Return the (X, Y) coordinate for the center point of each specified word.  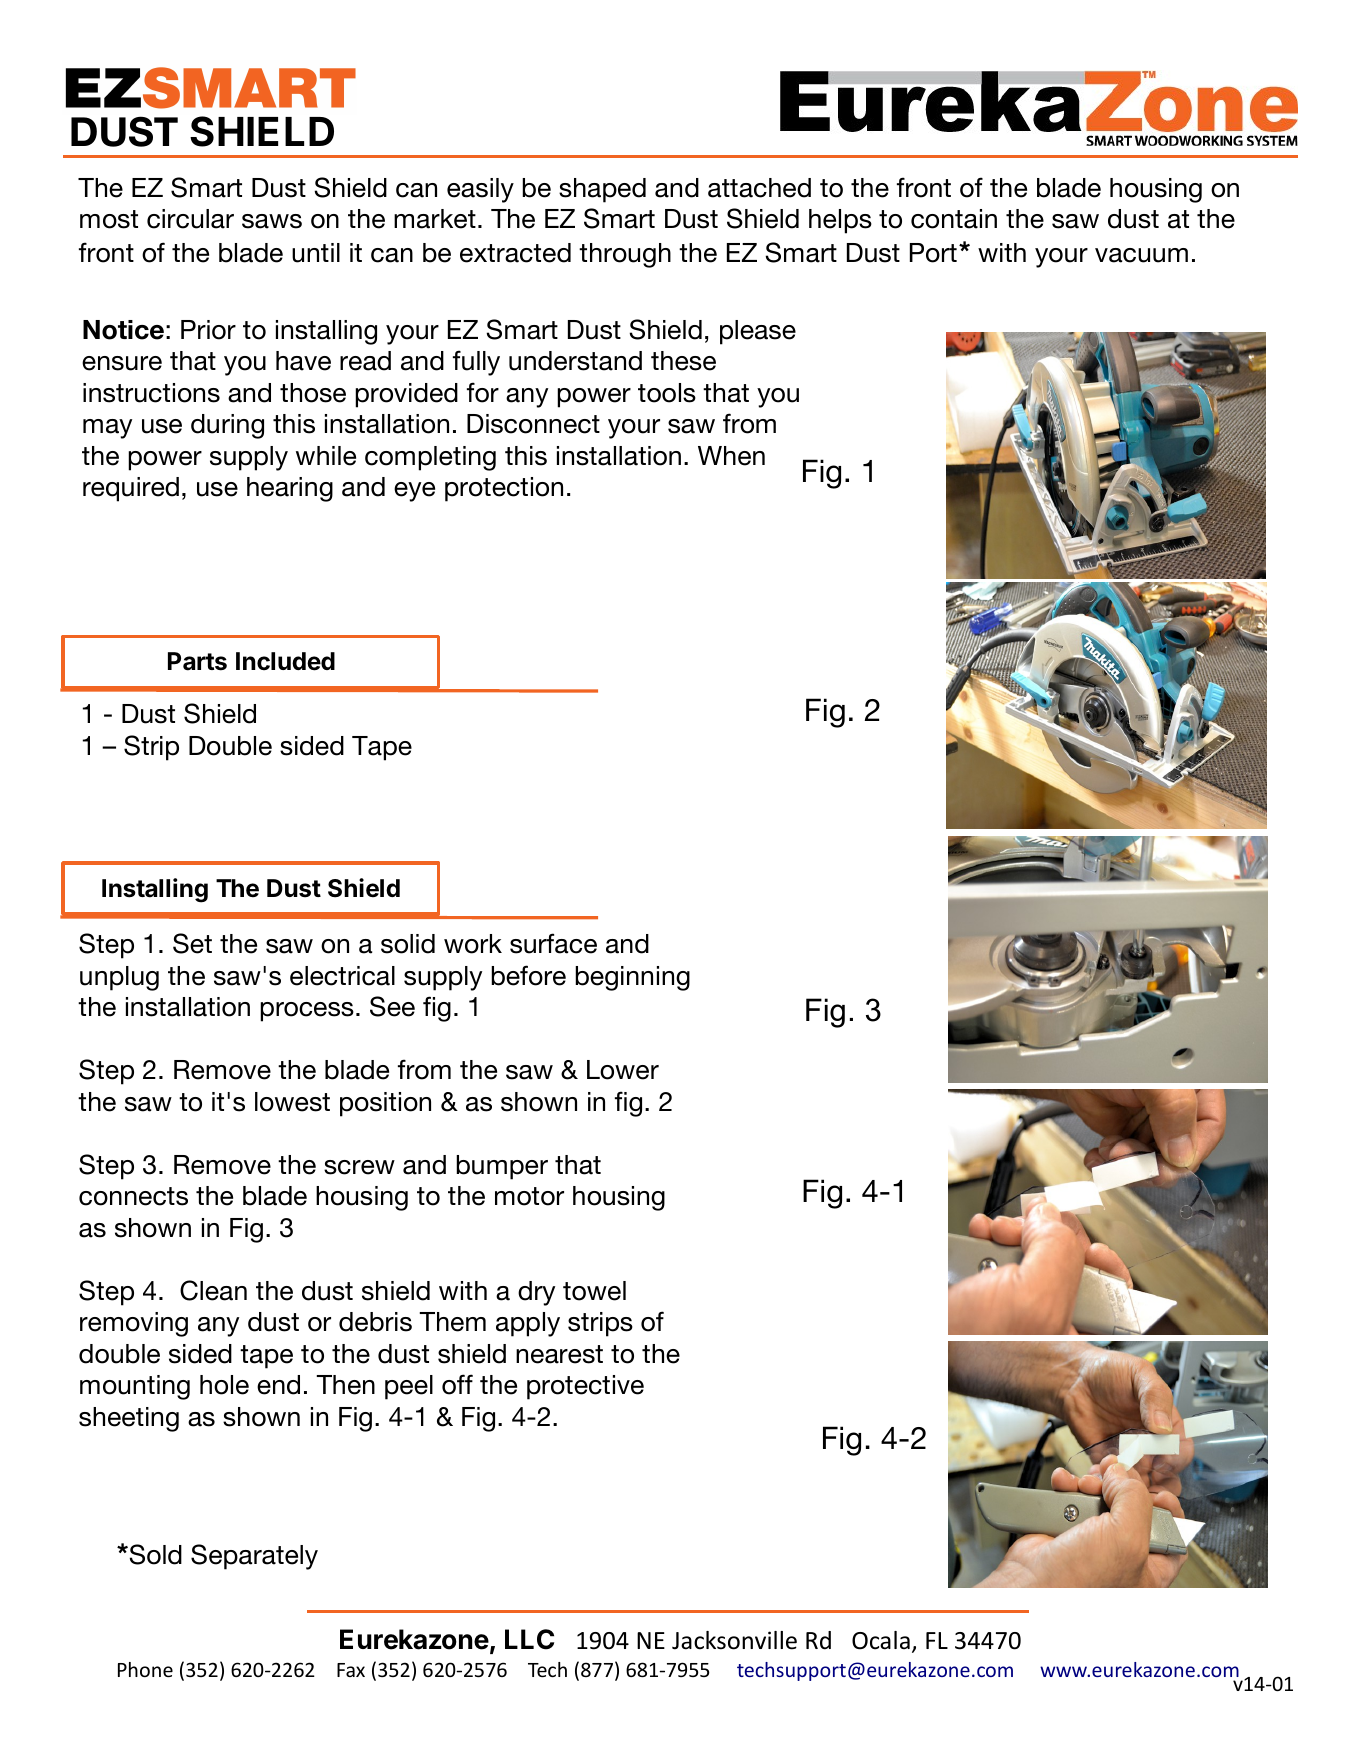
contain (954, 219)
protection (504, 489)
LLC (529, 1639)
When (731, 456)
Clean (213, 1290)
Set (192, 943)
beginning (632, 978)
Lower (623, 1070)
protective (585, 1387)
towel (594, 1291)
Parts (197, 661)
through (625, 255)
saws (272, 221)
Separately (254, 1557)
